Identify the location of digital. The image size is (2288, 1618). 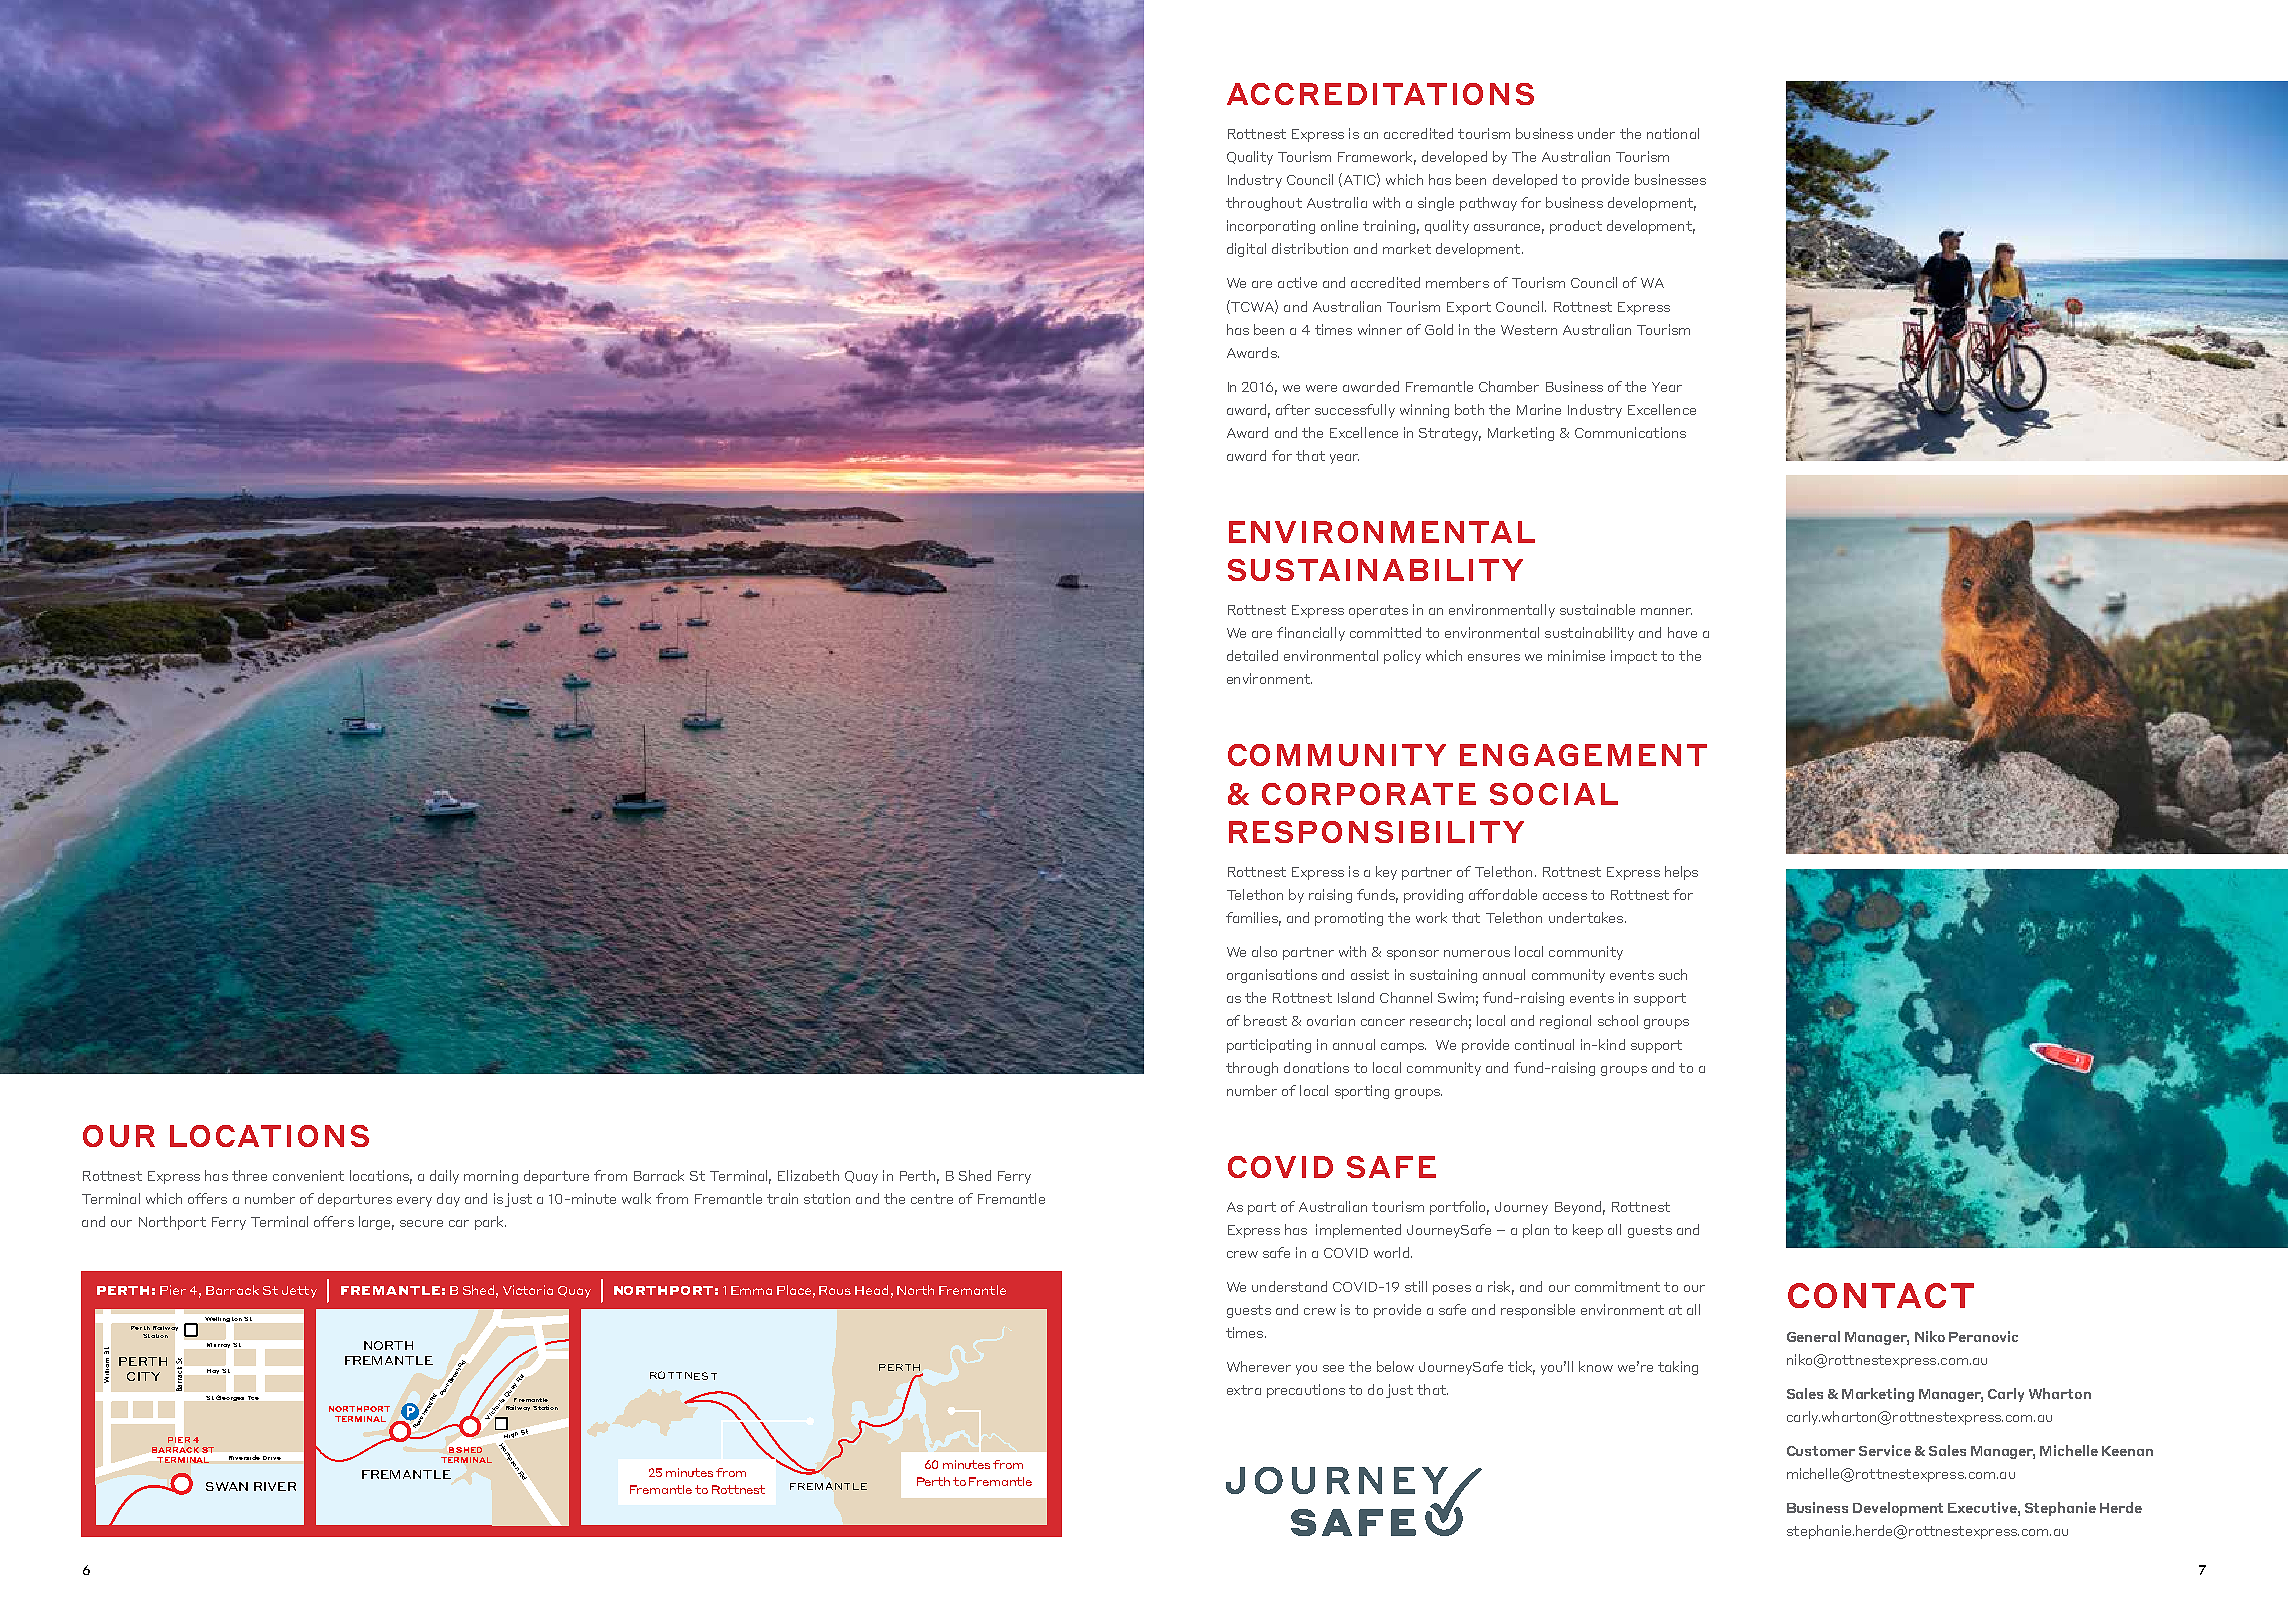
(1246, 250).
